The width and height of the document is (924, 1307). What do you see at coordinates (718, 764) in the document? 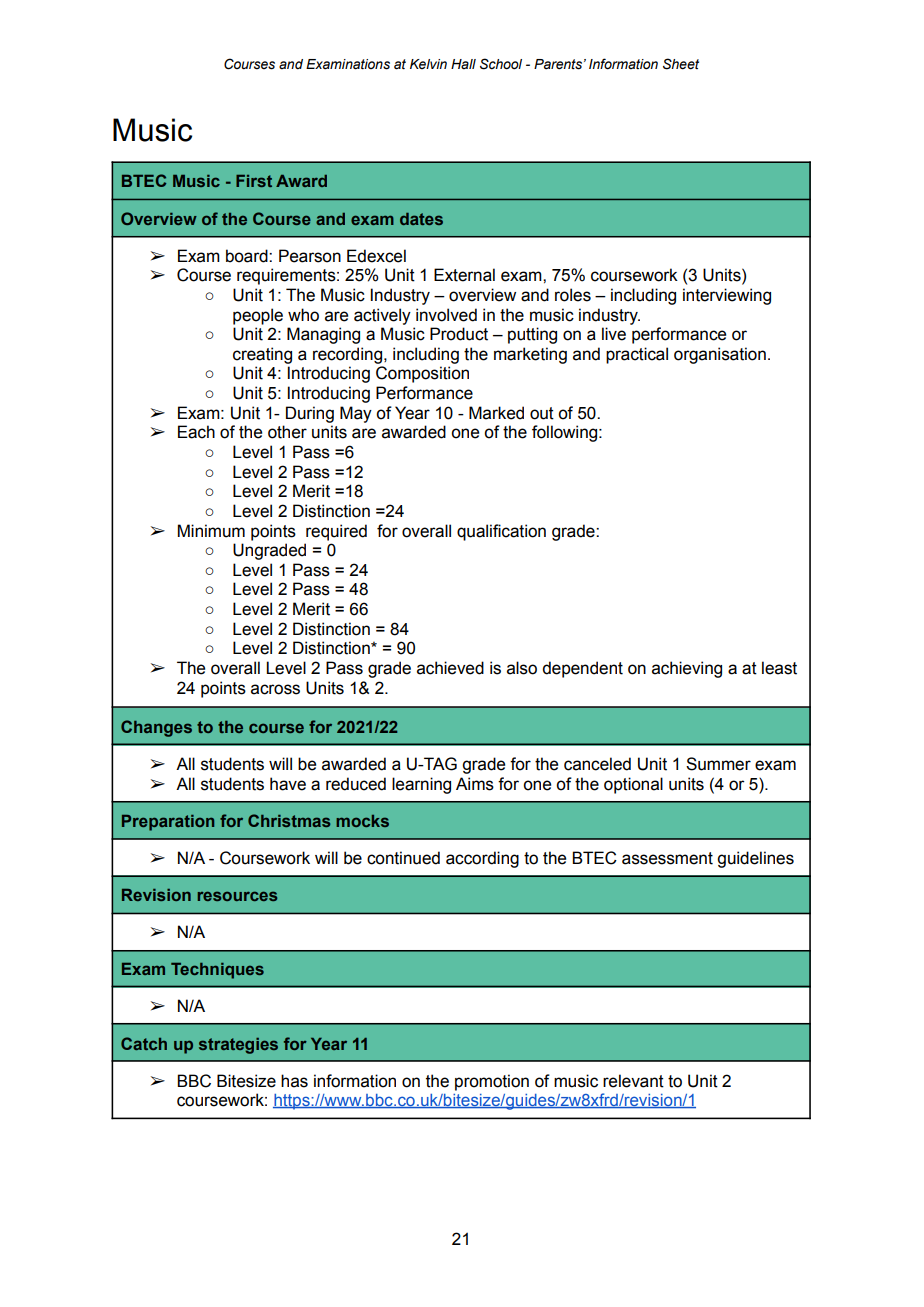
I see `Summer` at bounding box center [718, 764].
